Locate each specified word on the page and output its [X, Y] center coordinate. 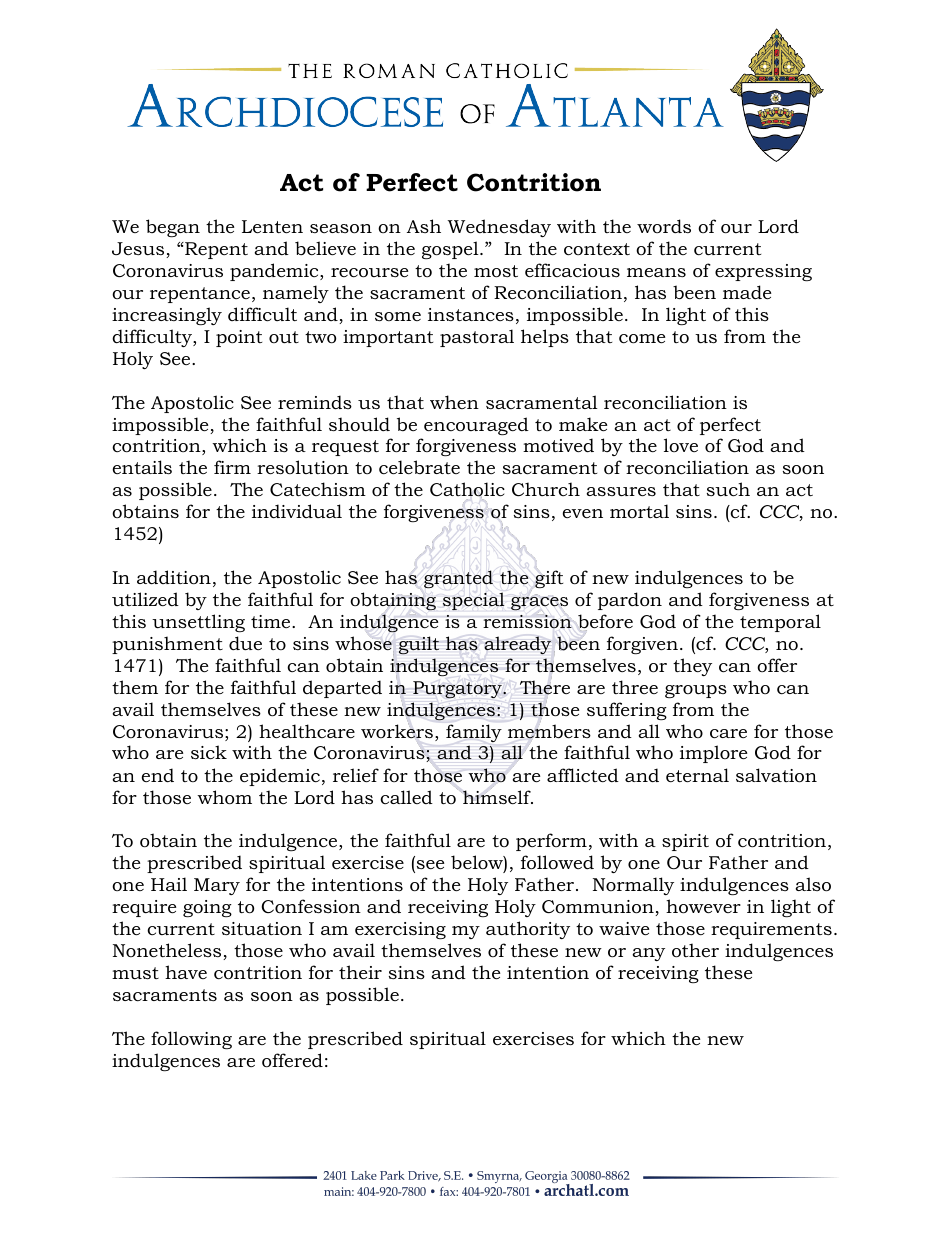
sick [209, 752]
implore [713, 754]
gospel [451, 250]
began [173, 228]
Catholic [467, 491]
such [728, 489]
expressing [763, 272]
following [191, 1040]
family [474, 733]
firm [232, 467]
